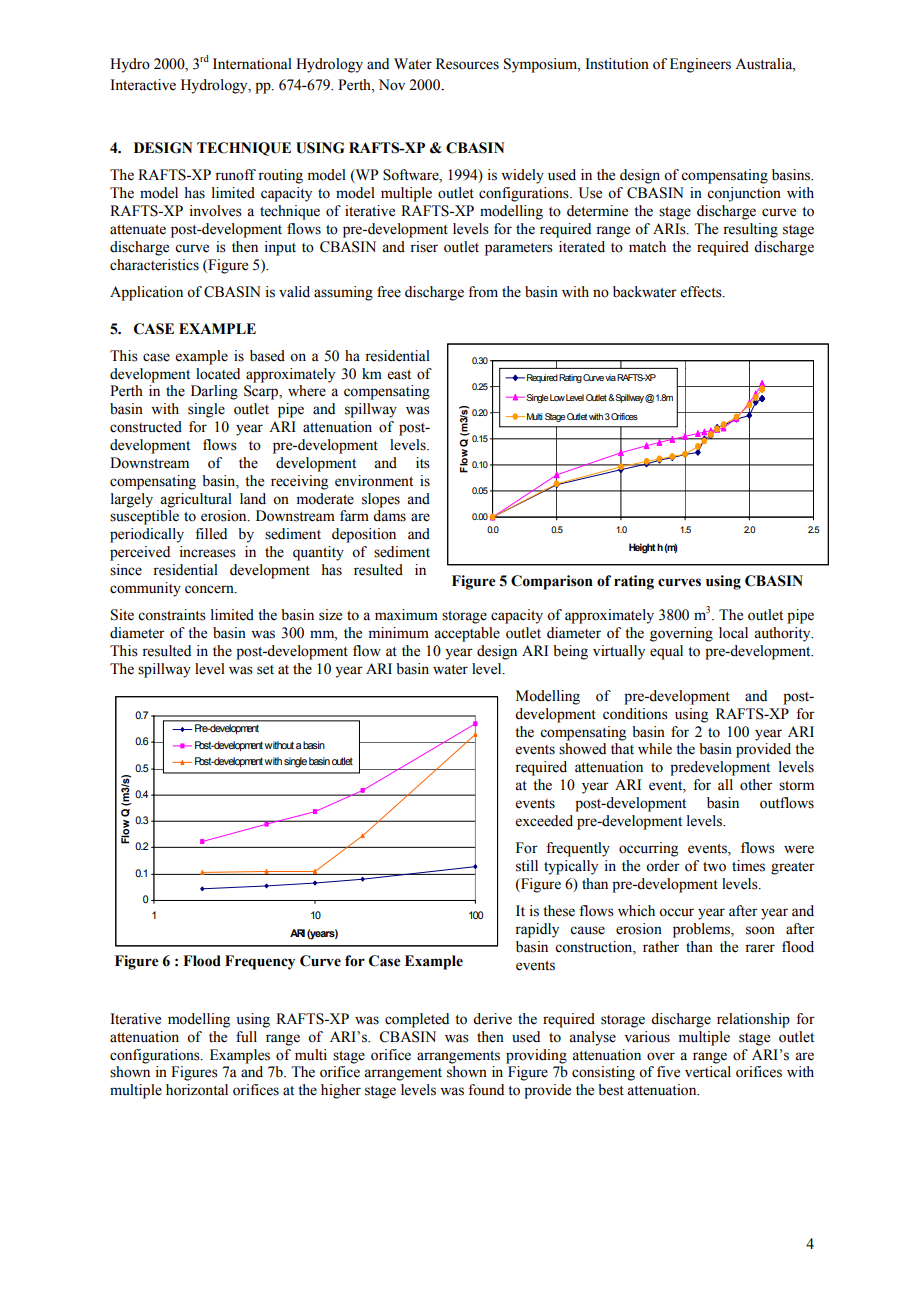  Describe the element at coordinates (197, 1090) in the document. I see `horizontal` at that location.
